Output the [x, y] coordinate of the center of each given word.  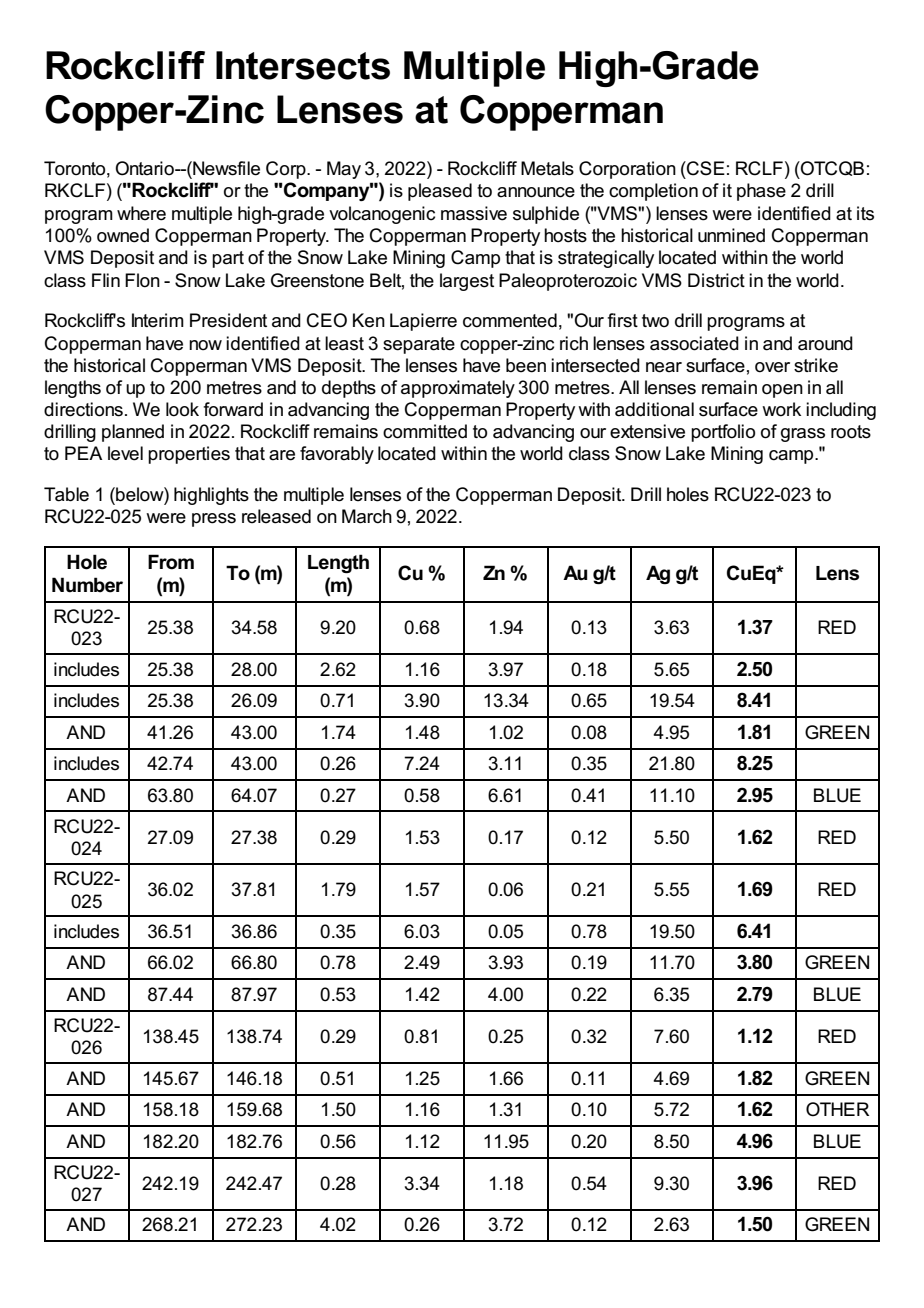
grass [803, 435]
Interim [158, 320]
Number [87, 585]
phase [761, 192]
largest [467, 282]
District [716, 280]
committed [425, 431]
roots [851, 432]
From [171, 562]
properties [189, 455]
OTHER [837, 1109]
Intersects [303, 65]
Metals [547, 168]
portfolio [723, 433]
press [214, 520]
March [367, 516]
